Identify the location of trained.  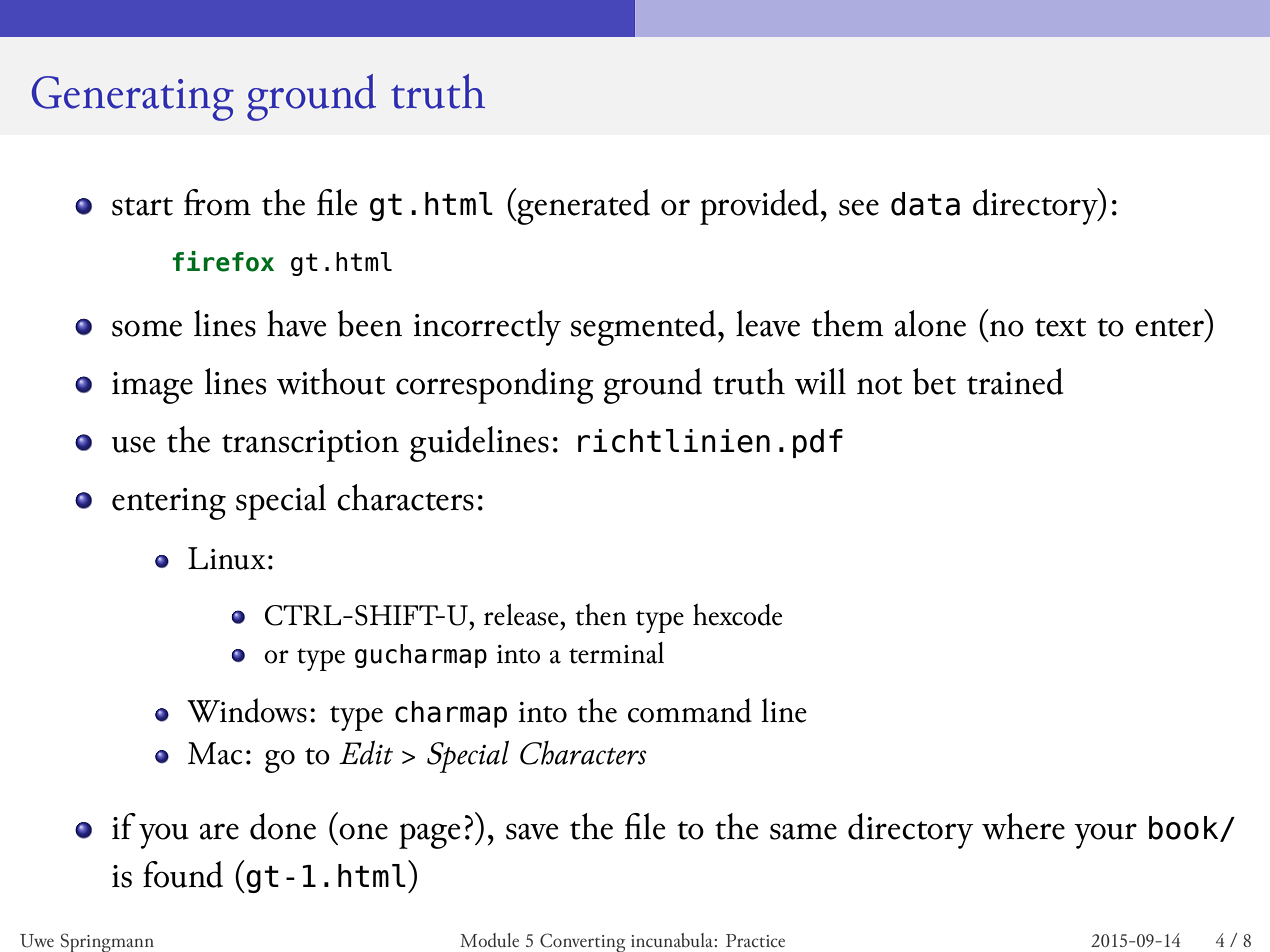
(1015, 381).
